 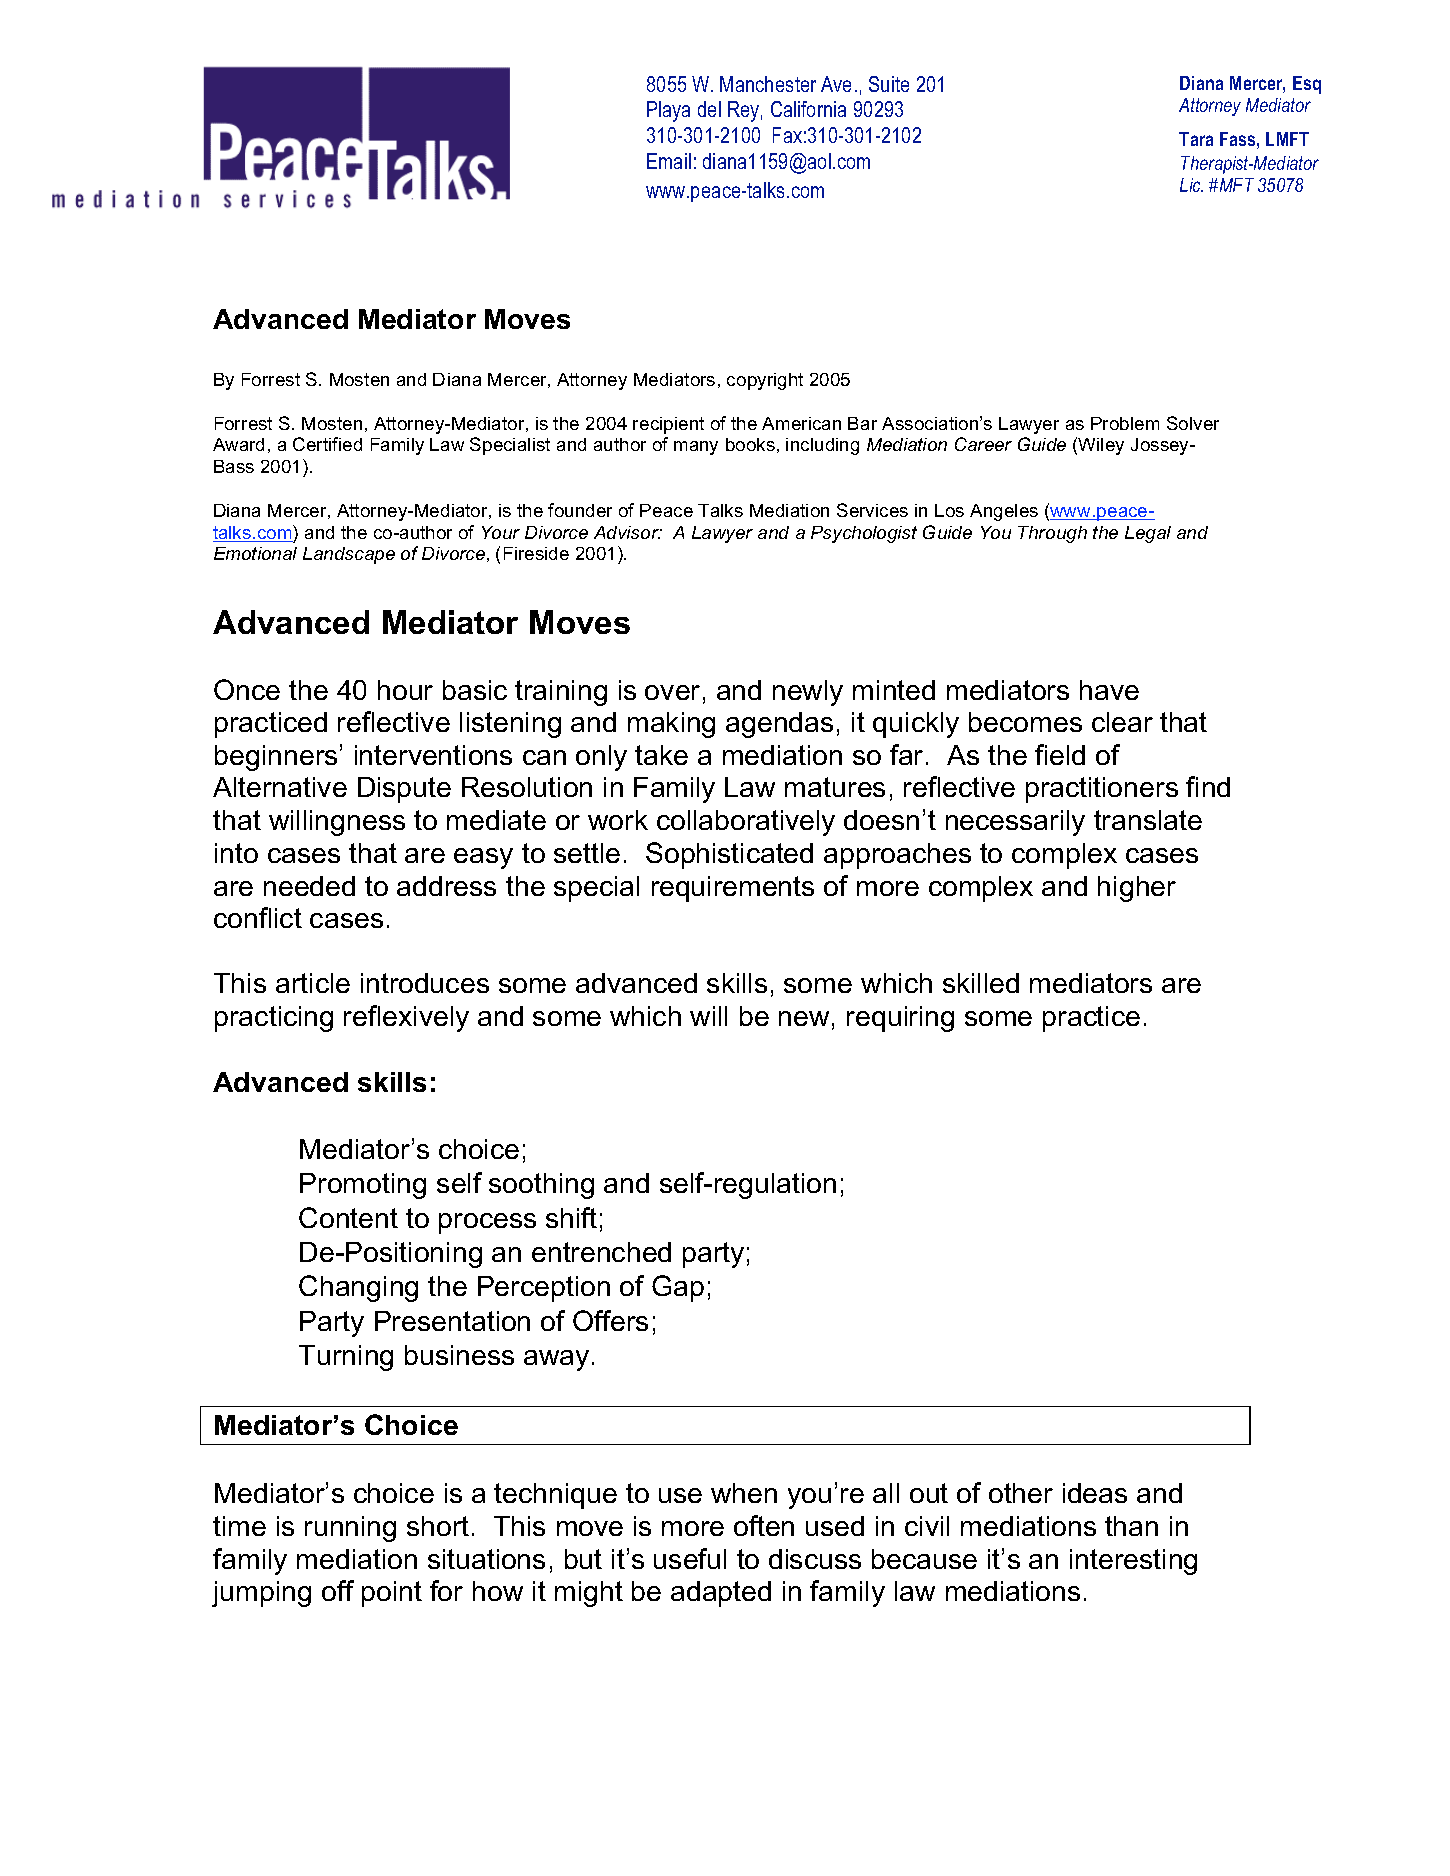 What do you see at coordinates (764, 1525) in the screenshot?
I see `often` at bounding box center [764, 1525].
